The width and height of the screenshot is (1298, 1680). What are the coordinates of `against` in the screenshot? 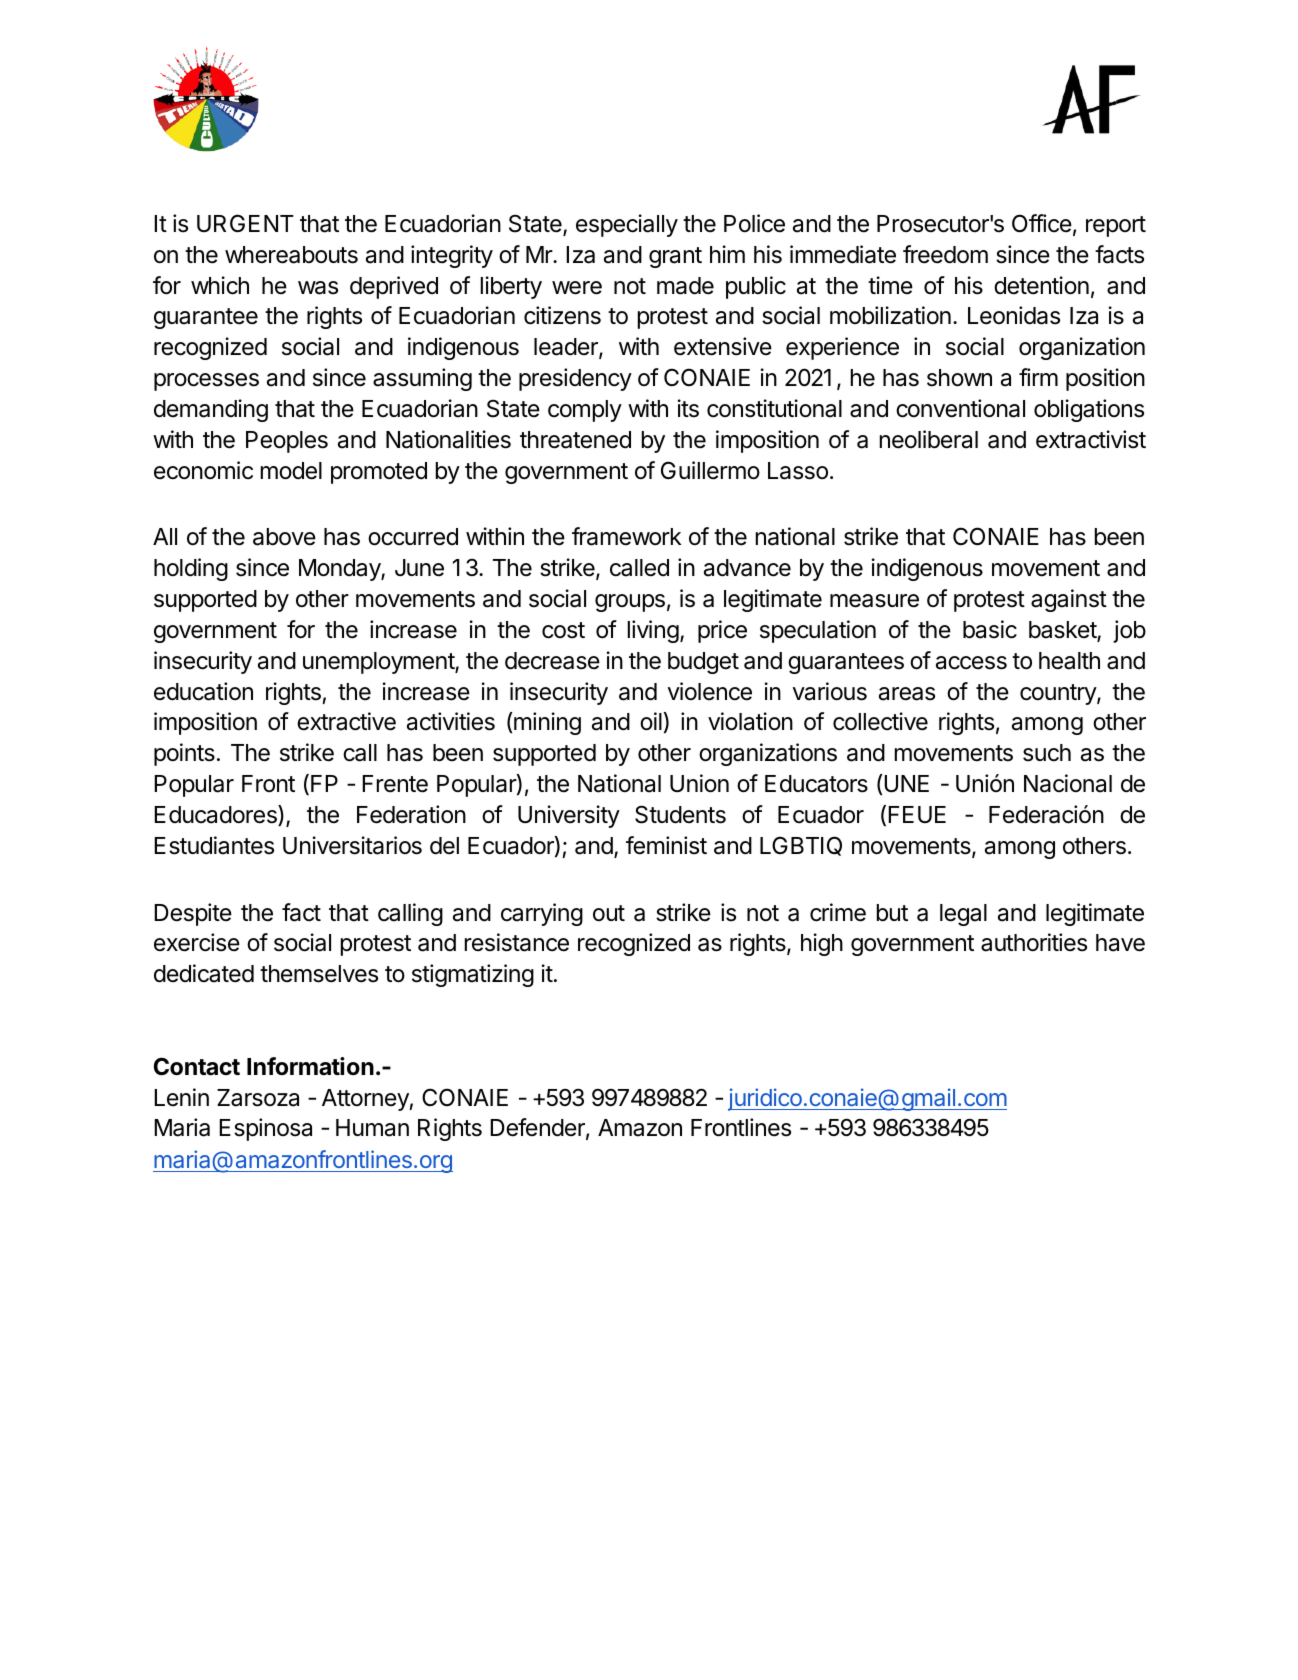 It's located at (1069, 600).
